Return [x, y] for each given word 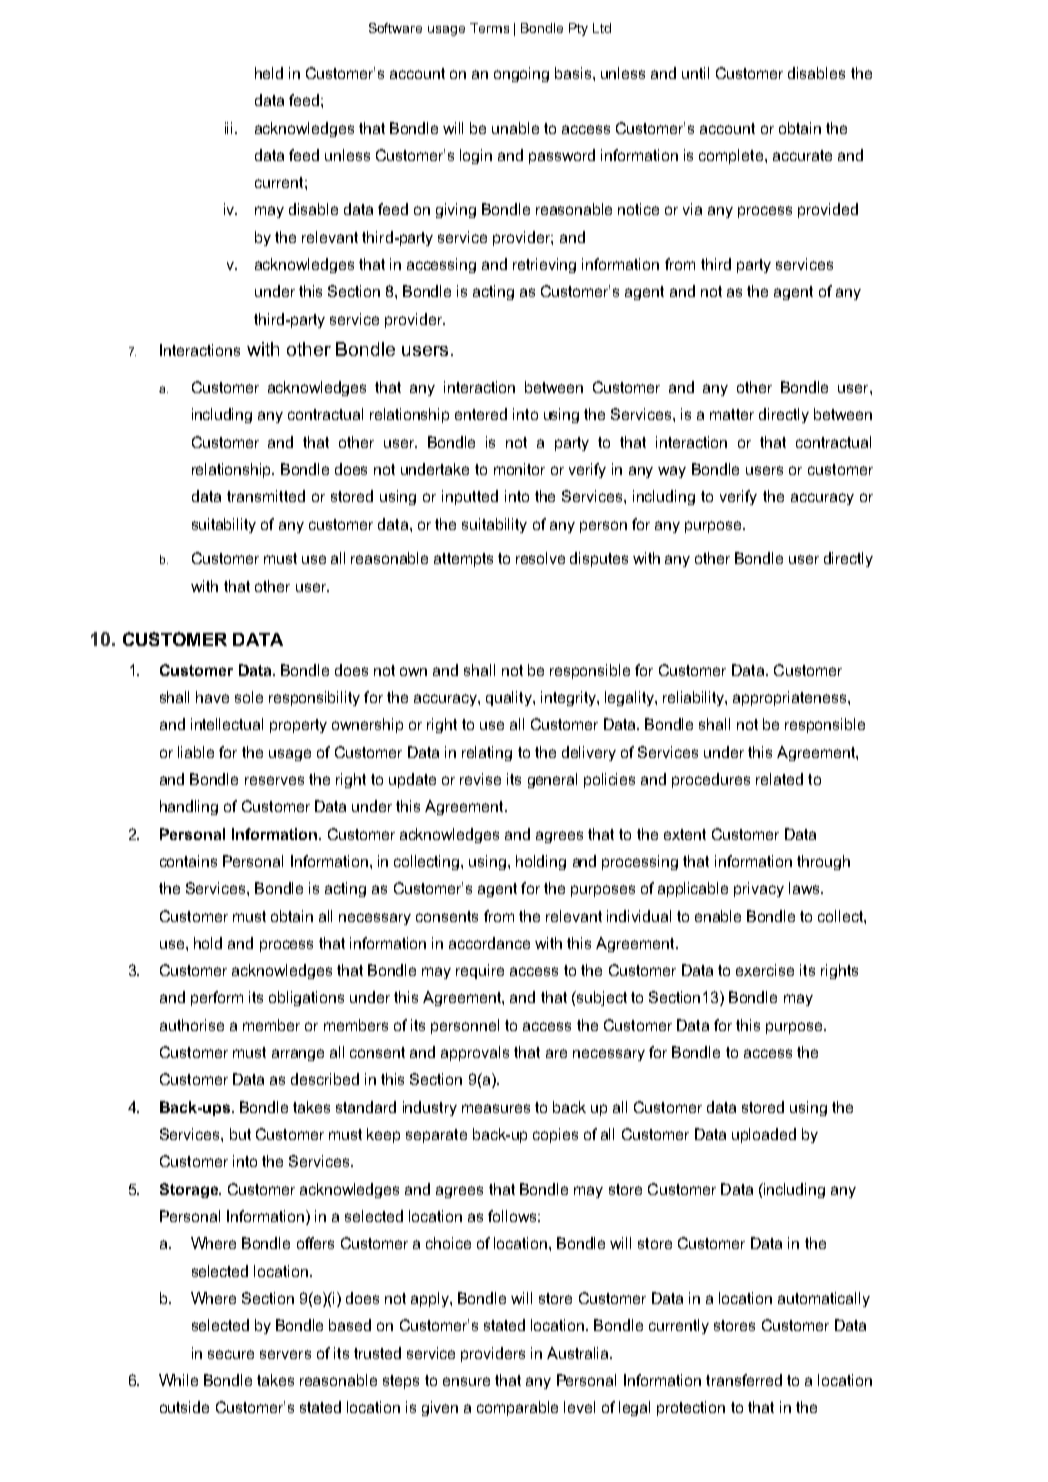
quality [510, 698]
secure [231, 1354]
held [269, 73]
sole [249, 697]
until [695, 73]
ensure [466, 1381]
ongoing [521, 74]
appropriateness [791, 698]
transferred [744, 1380]
